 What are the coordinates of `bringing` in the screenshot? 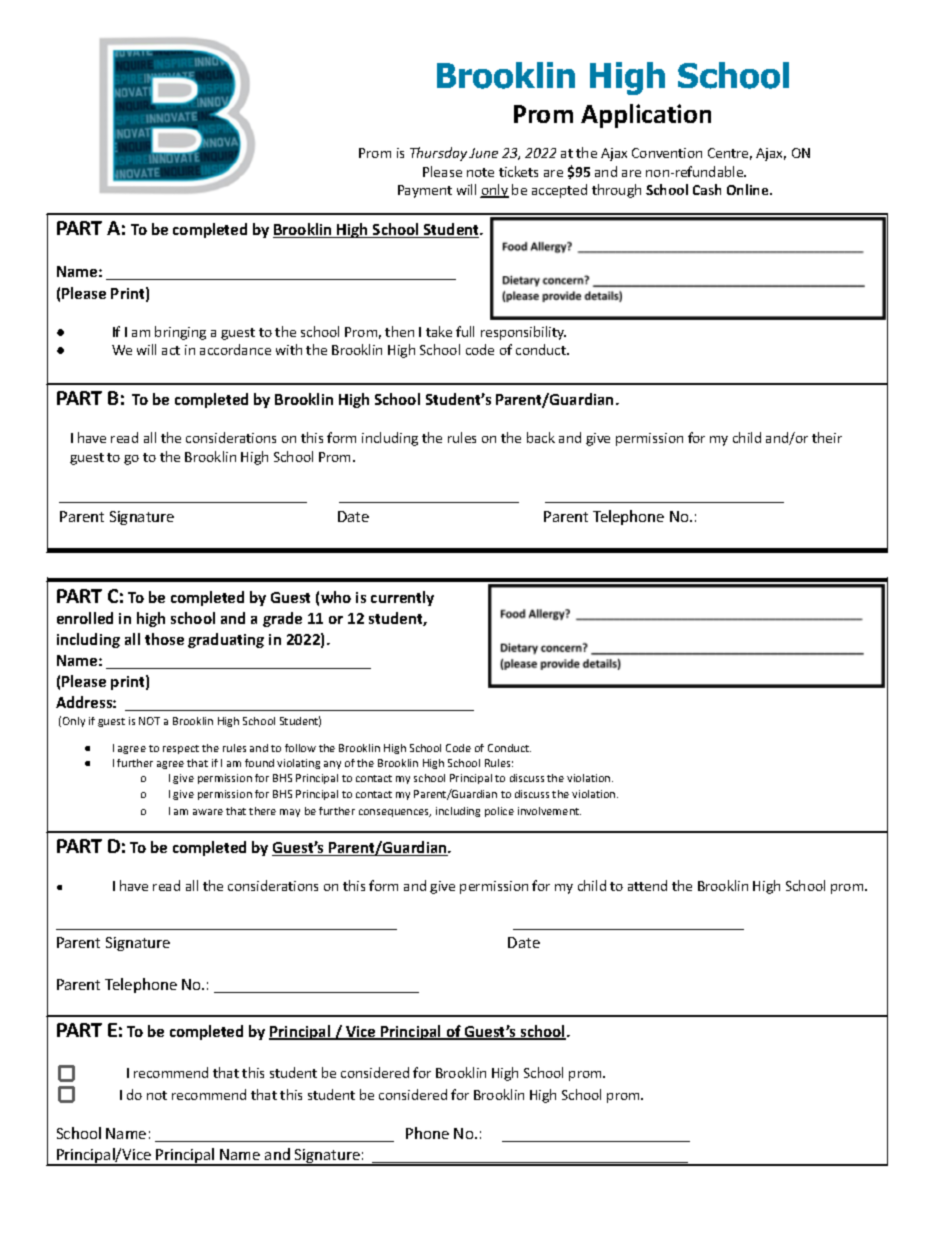 It's located at (180, 333).
